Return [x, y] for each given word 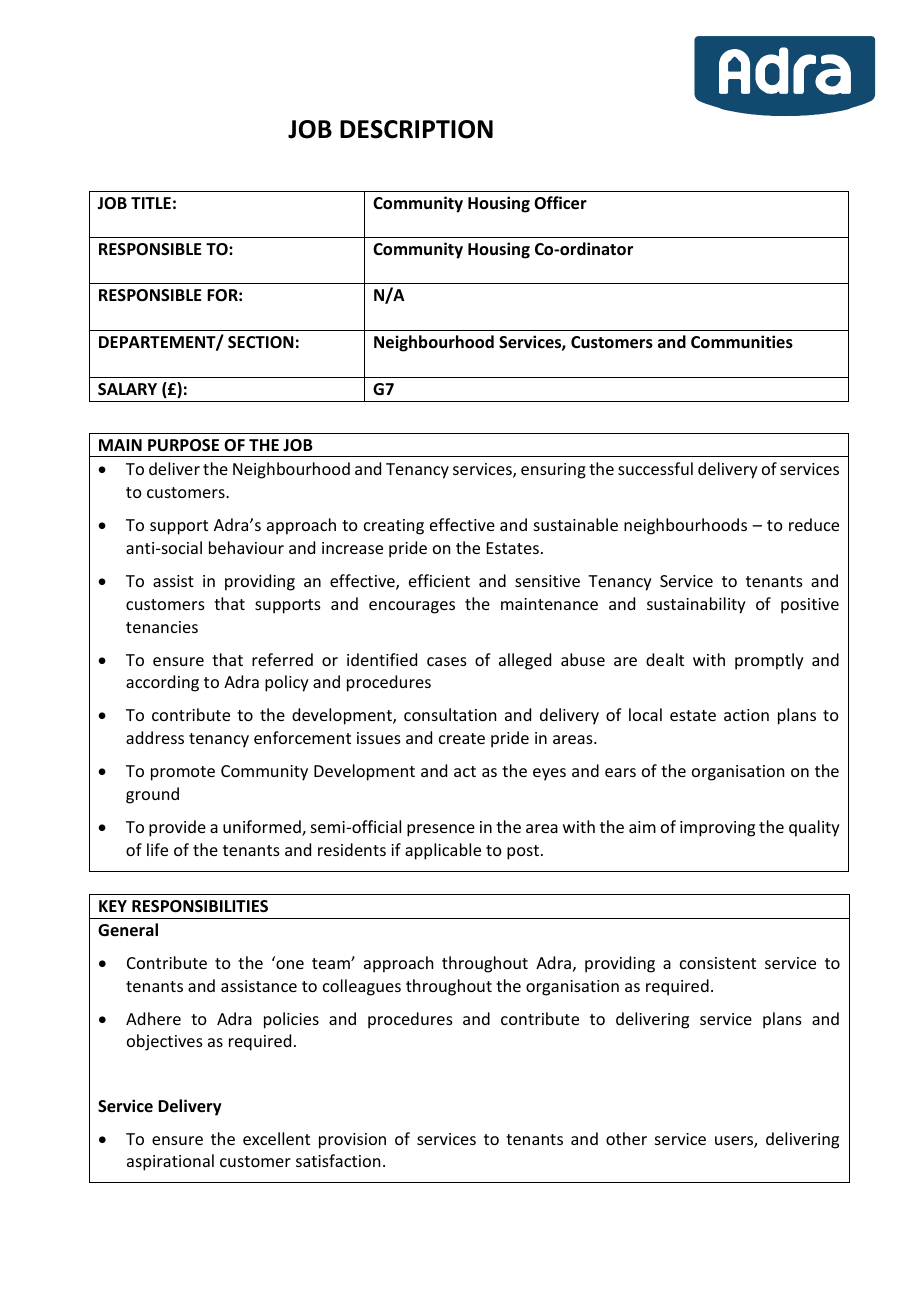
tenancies [162, 627]
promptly [769, 661]
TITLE [151, 203]
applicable [443, 851]
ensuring [553, 471]
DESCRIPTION [416, 129]
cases [447, 661]
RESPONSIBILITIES [200, 906]
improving [717, 829]
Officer [560, 203]
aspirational [170, 1162]
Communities [742, 342]
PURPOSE [183, 445]
